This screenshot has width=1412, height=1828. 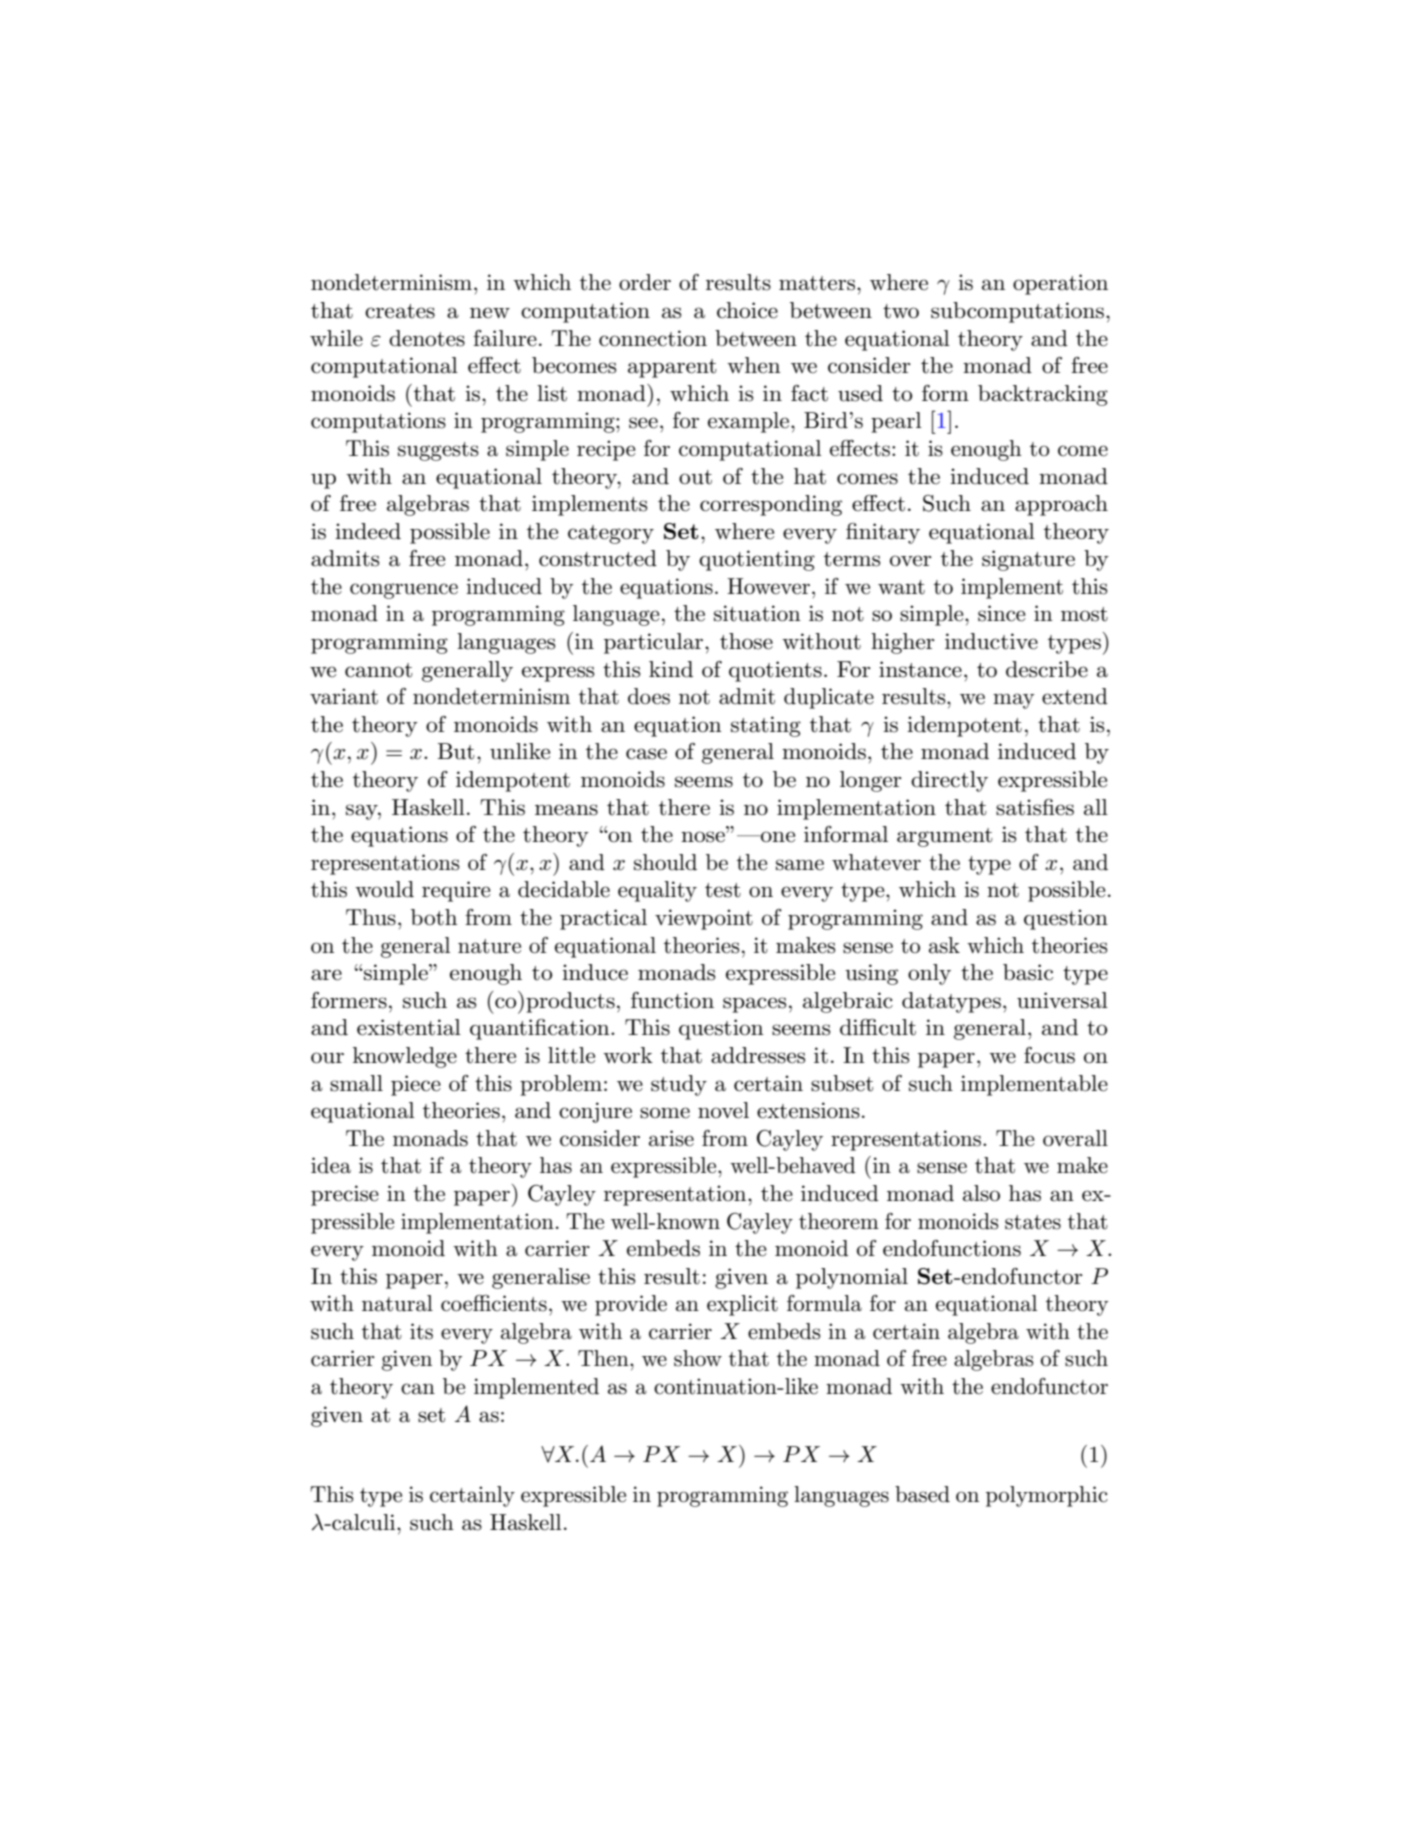 I want to click on show, so click(x=698, y=1358).
